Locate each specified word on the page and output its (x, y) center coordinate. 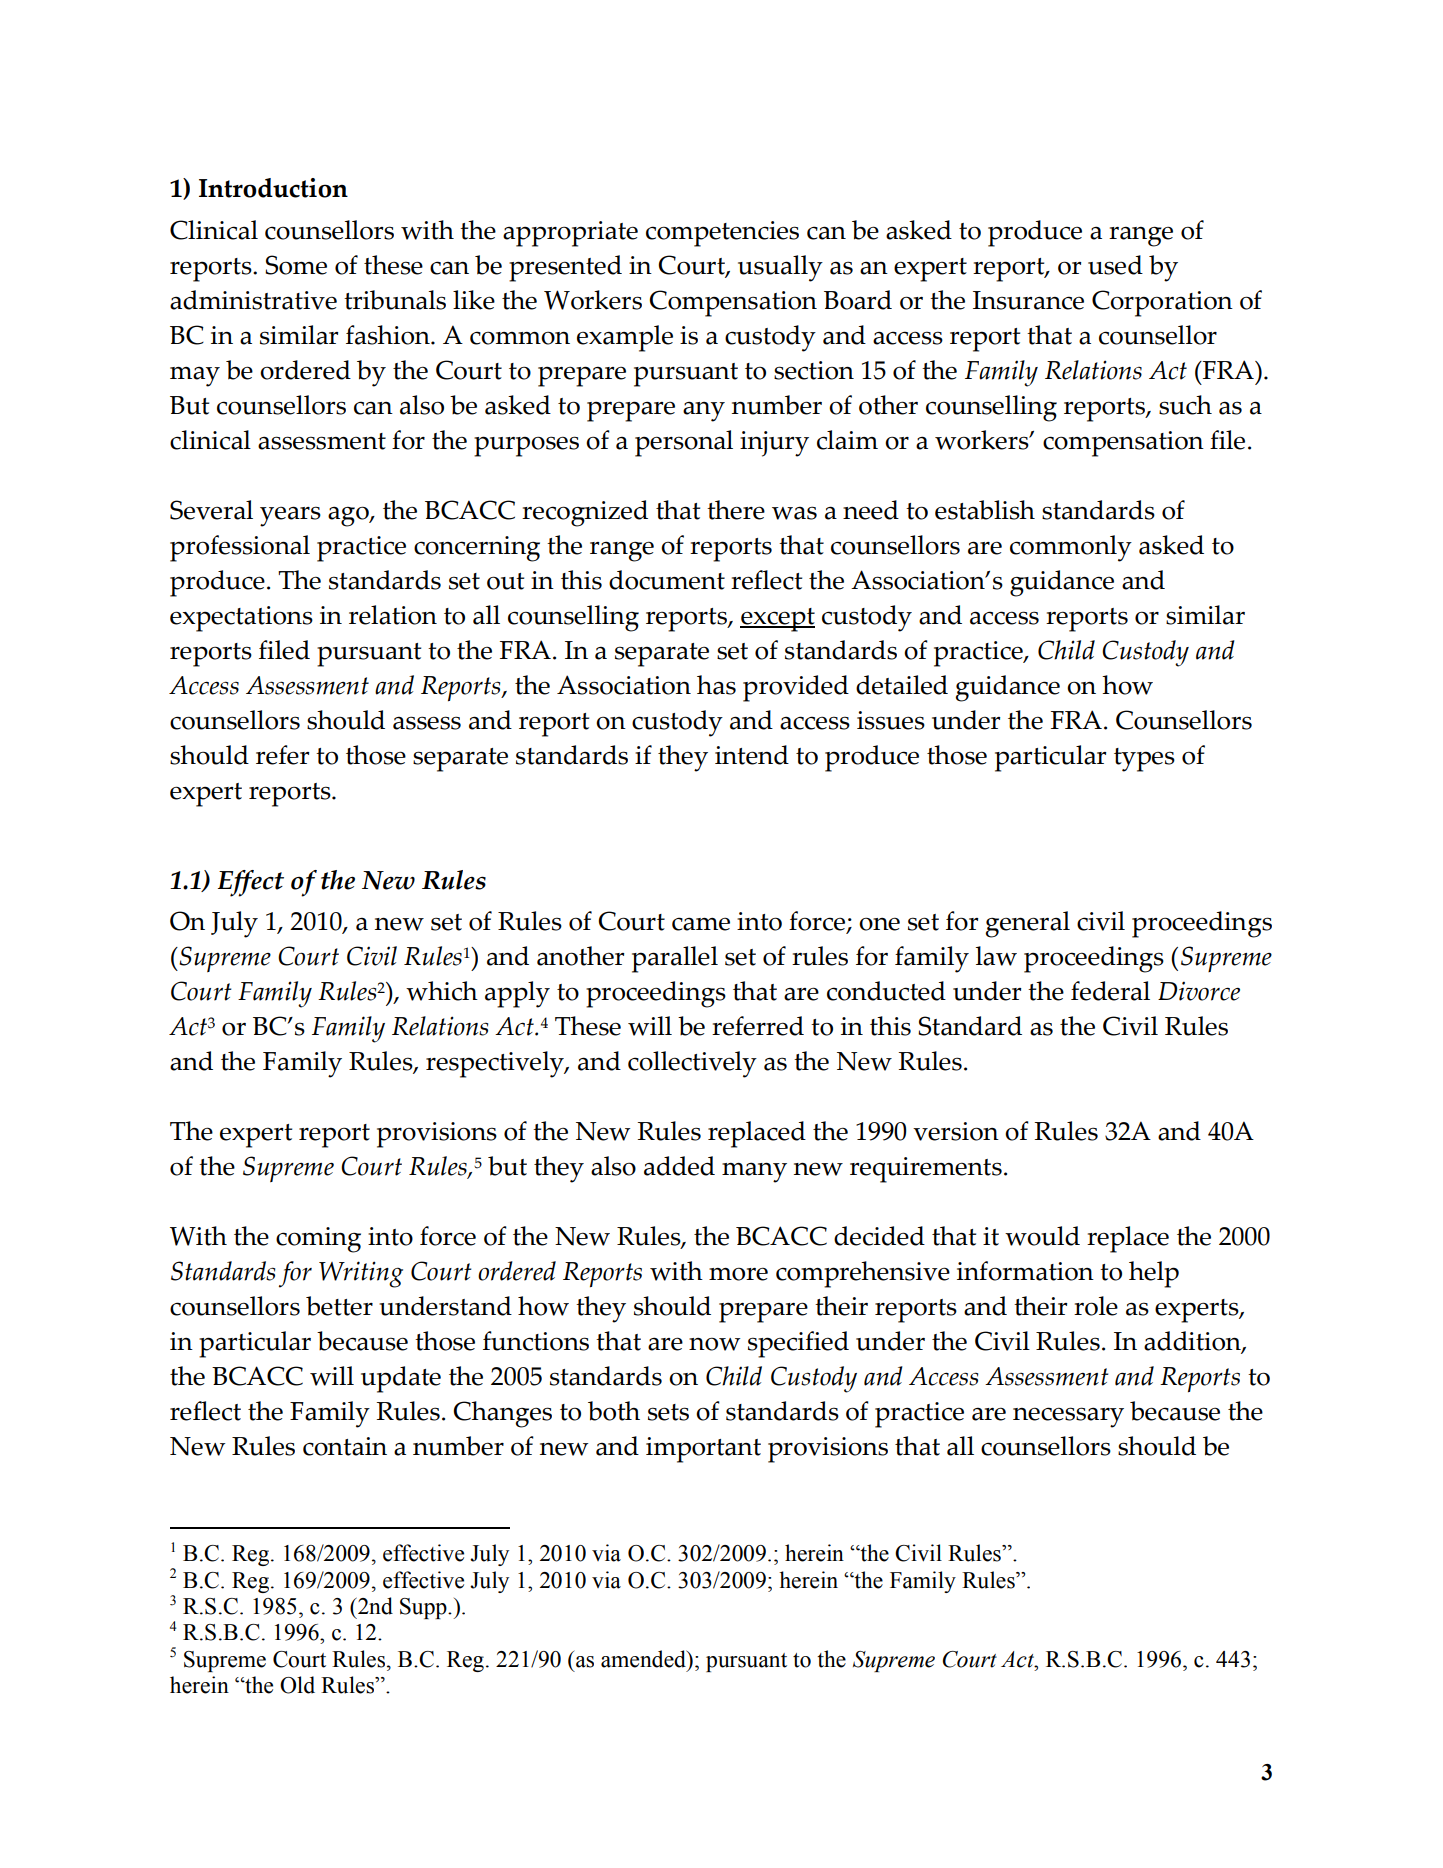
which (442, 991)
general (1027, 924)
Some (296, 265)
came (701, 924)
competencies (722, 234)
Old (297, 1685)
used (1115, 265)
